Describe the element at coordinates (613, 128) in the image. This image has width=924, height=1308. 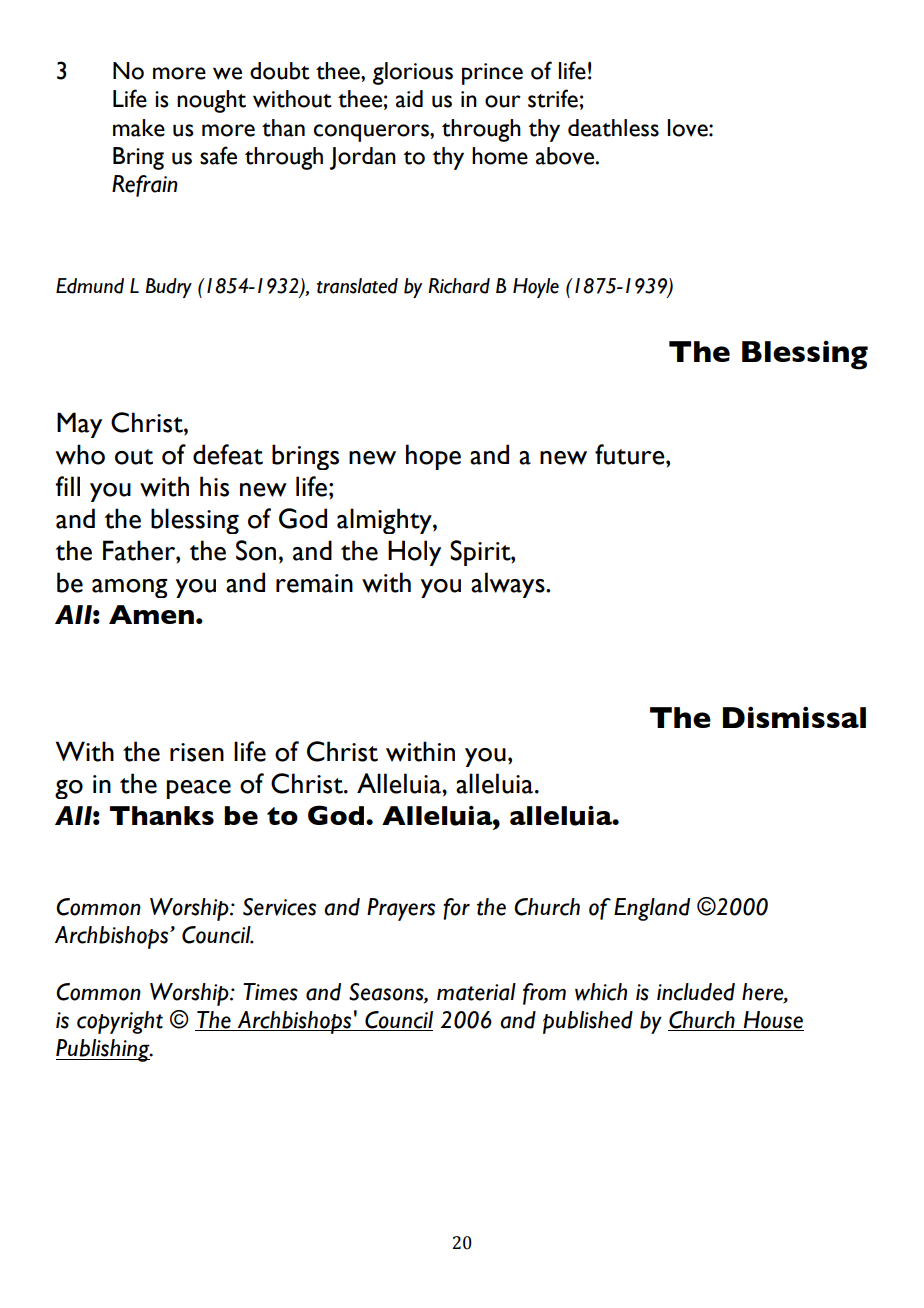
I see `deathless` at that location.
